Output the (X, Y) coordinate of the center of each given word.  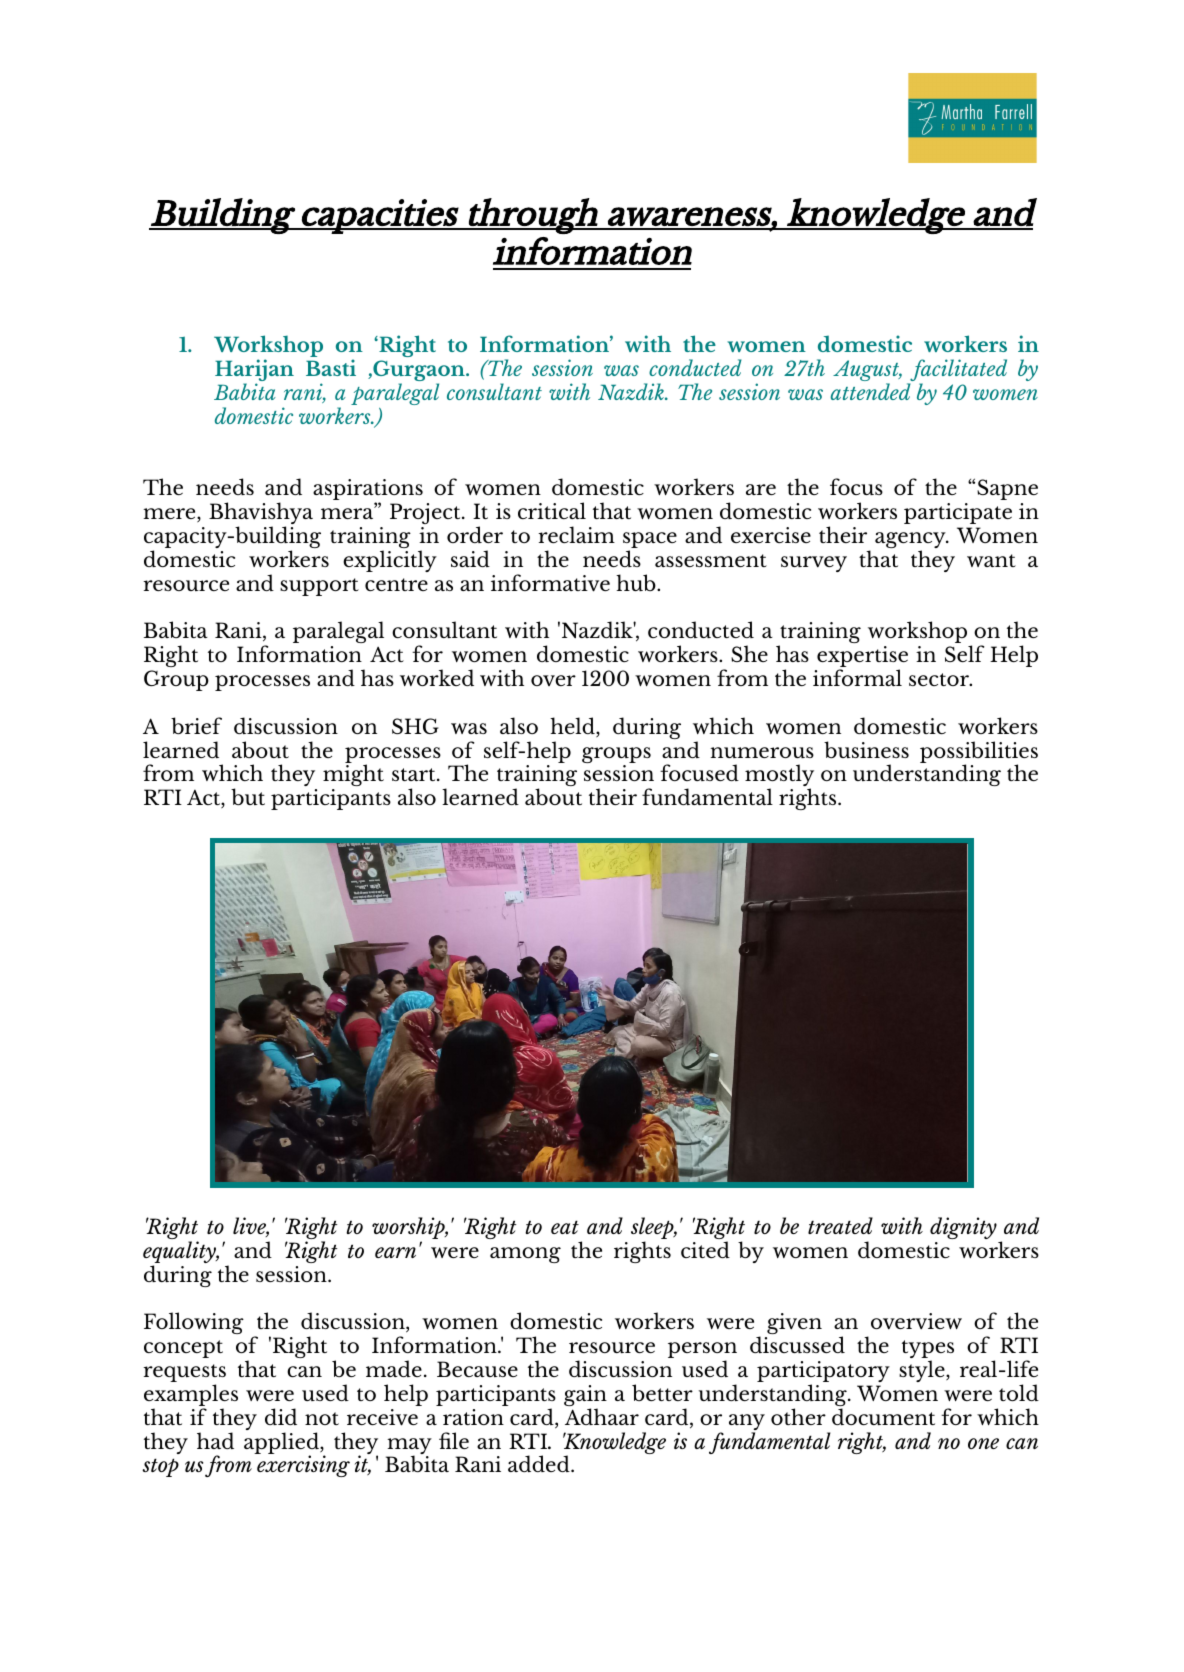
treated (840, 1225)
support (319, 587)
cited (705, 1249)
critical (552, 510)
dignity (963, 1228)
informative (550, 583)
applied (282, 1444)
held (573, 727)
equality (181, 1253)
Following (194, 1323)
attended (871, 391)
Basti (331, 367)
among (525, 1255)
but (248, 797)
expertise (862, 658)
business (866, 750)
